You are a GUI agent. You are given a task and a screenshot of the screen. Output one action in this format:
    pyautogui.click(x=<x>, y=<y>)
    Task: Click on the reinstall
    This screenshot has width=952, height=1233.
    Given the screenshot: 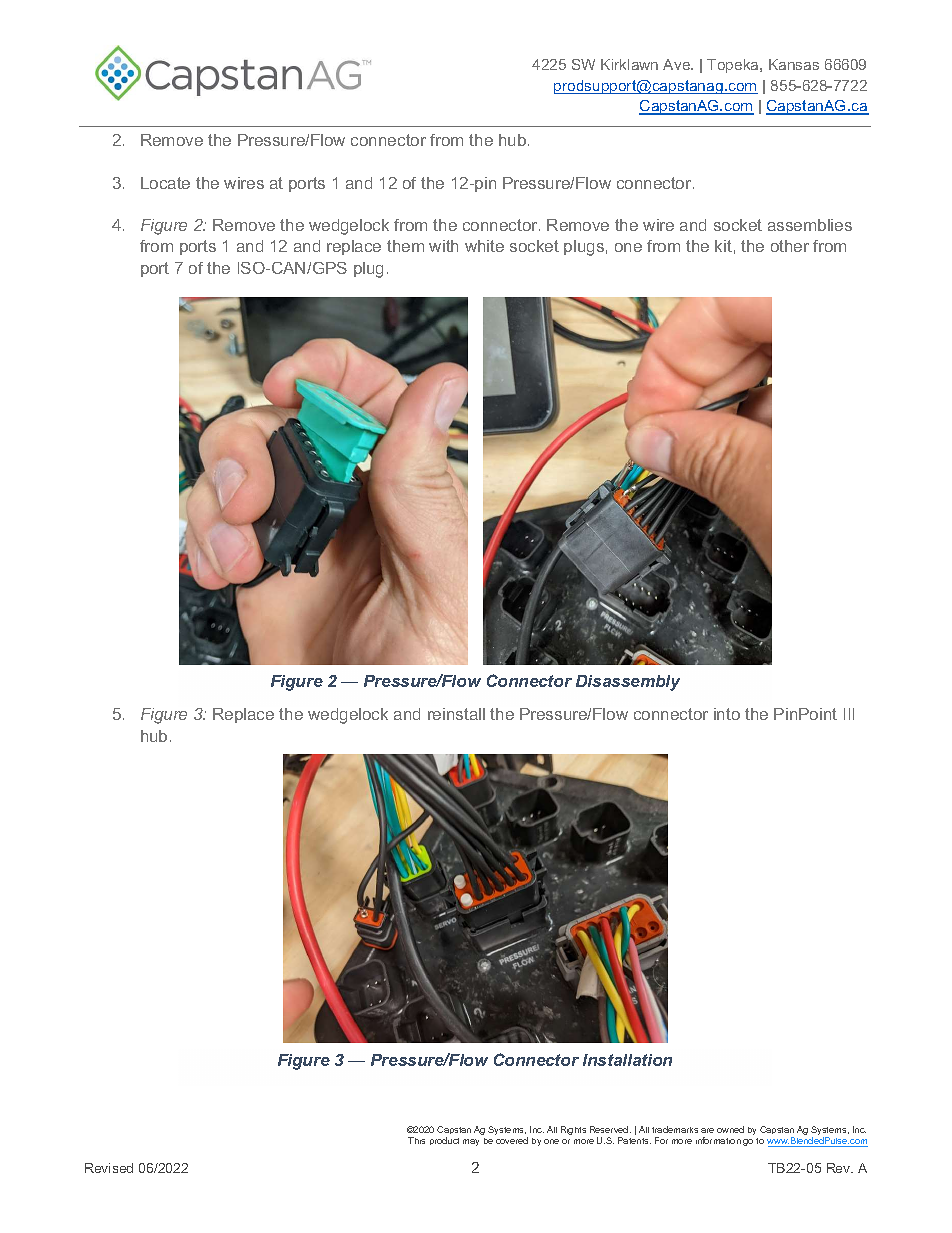 What is the action you would take?
    pyautogui.click(x=456, y=714)
